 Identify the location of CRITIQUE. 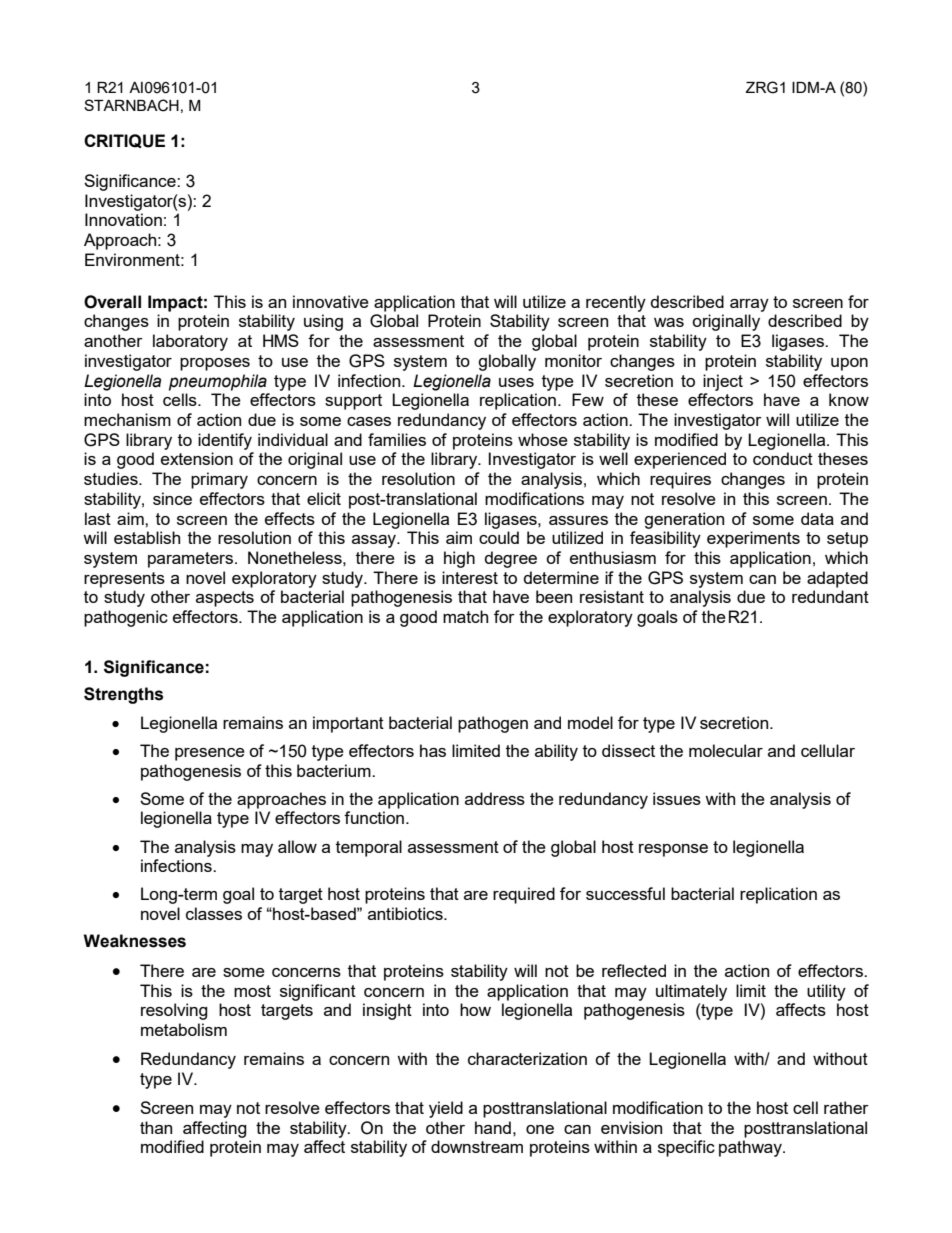
(124, 141).
